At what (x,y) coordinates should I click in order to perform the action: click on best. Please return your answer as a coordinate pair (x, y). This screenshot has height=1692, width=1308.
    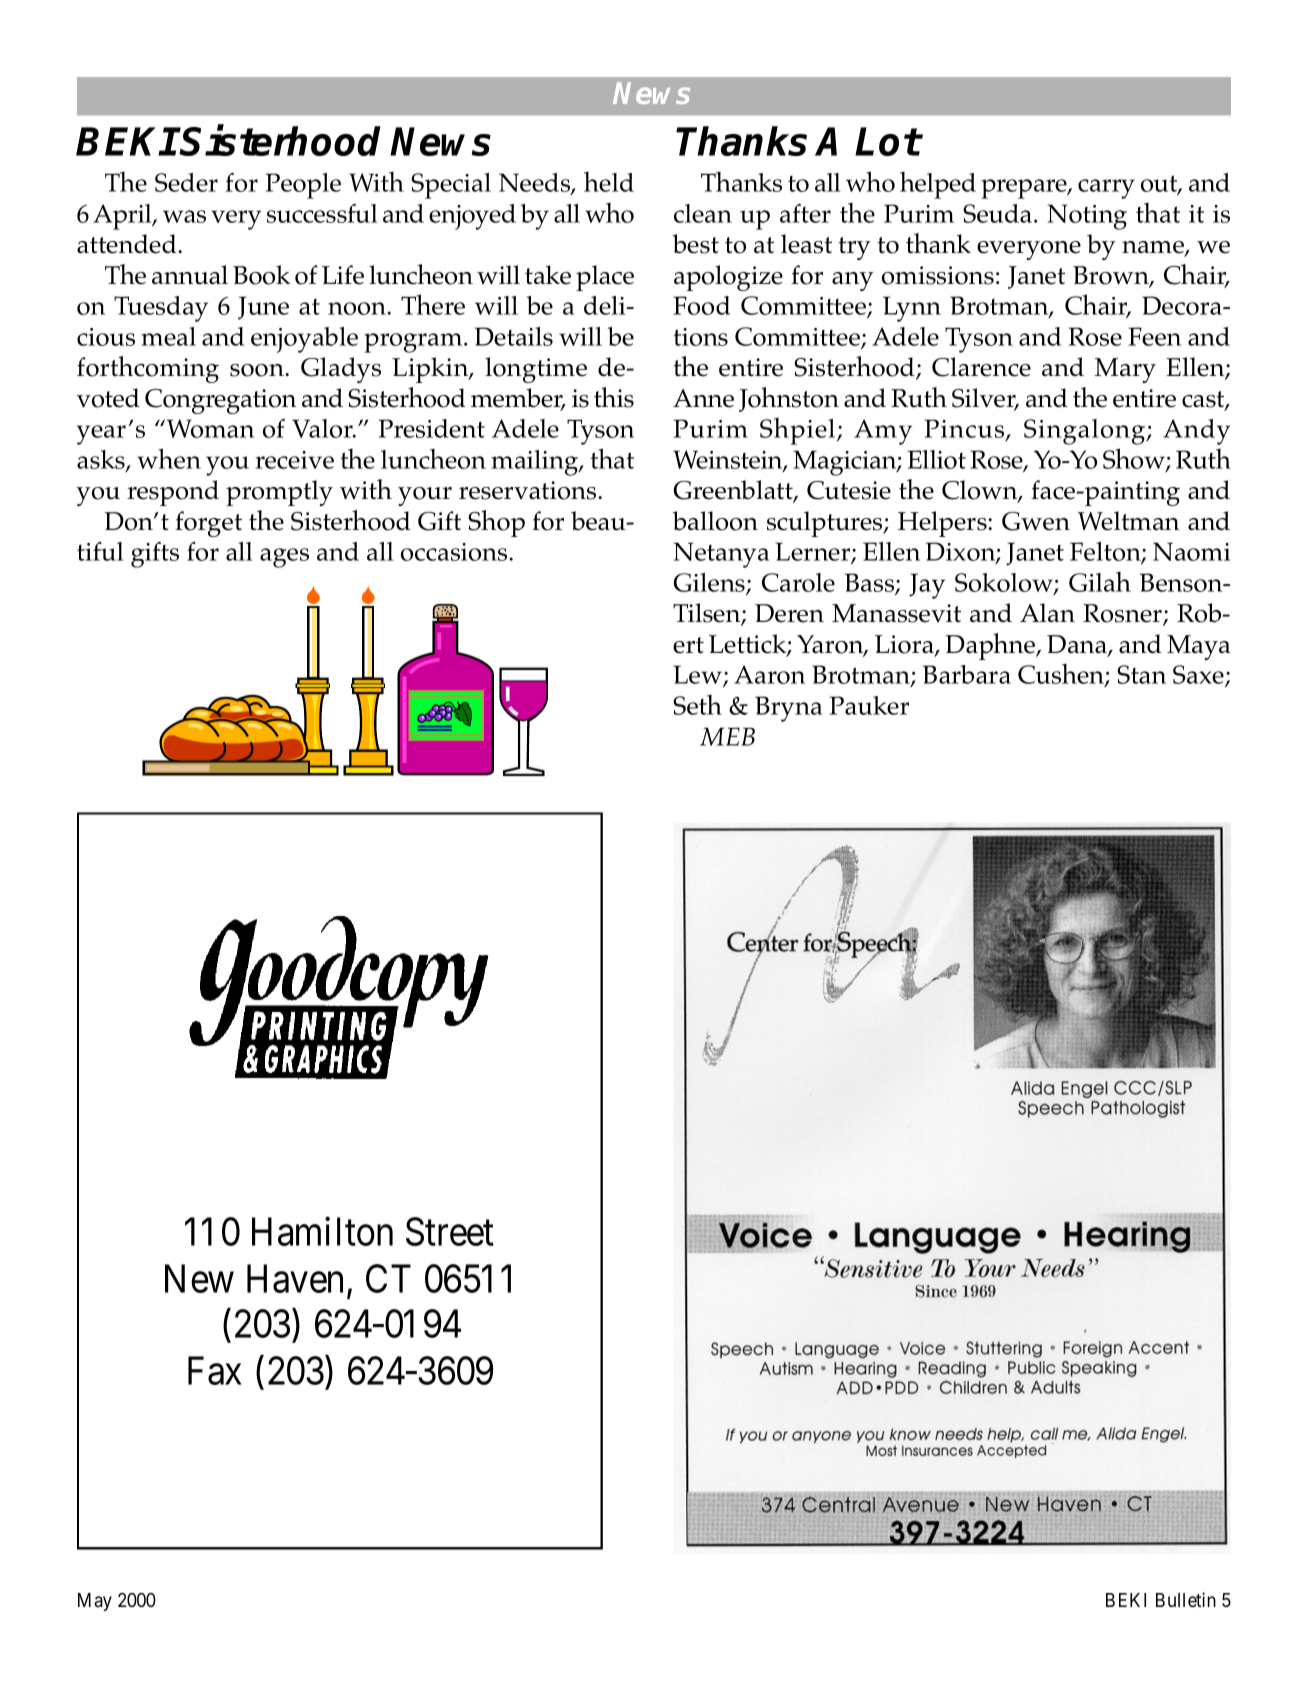
    Looking at the image, I should click on (695, 244).
